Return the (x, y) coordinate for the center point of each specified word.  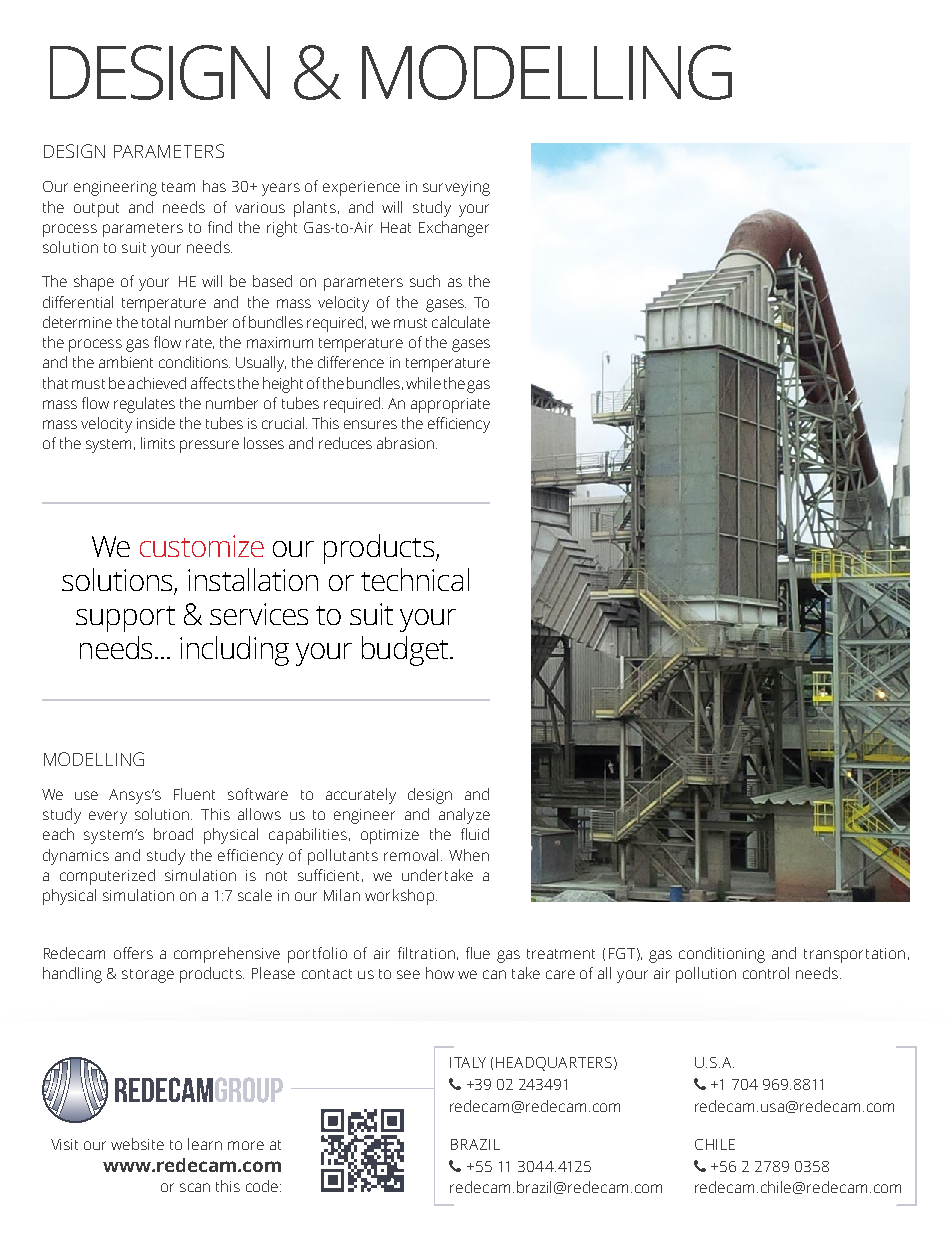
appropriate (450, 405)
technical (415, 579)
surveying (456, 188)
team (178, 187)
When (469, 855)
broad (173, 834)
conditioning (722, 955)
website (137, 1144)
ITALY (468, 1062)
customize (202, 546)
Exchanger (454, 229)
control (766, 973)
